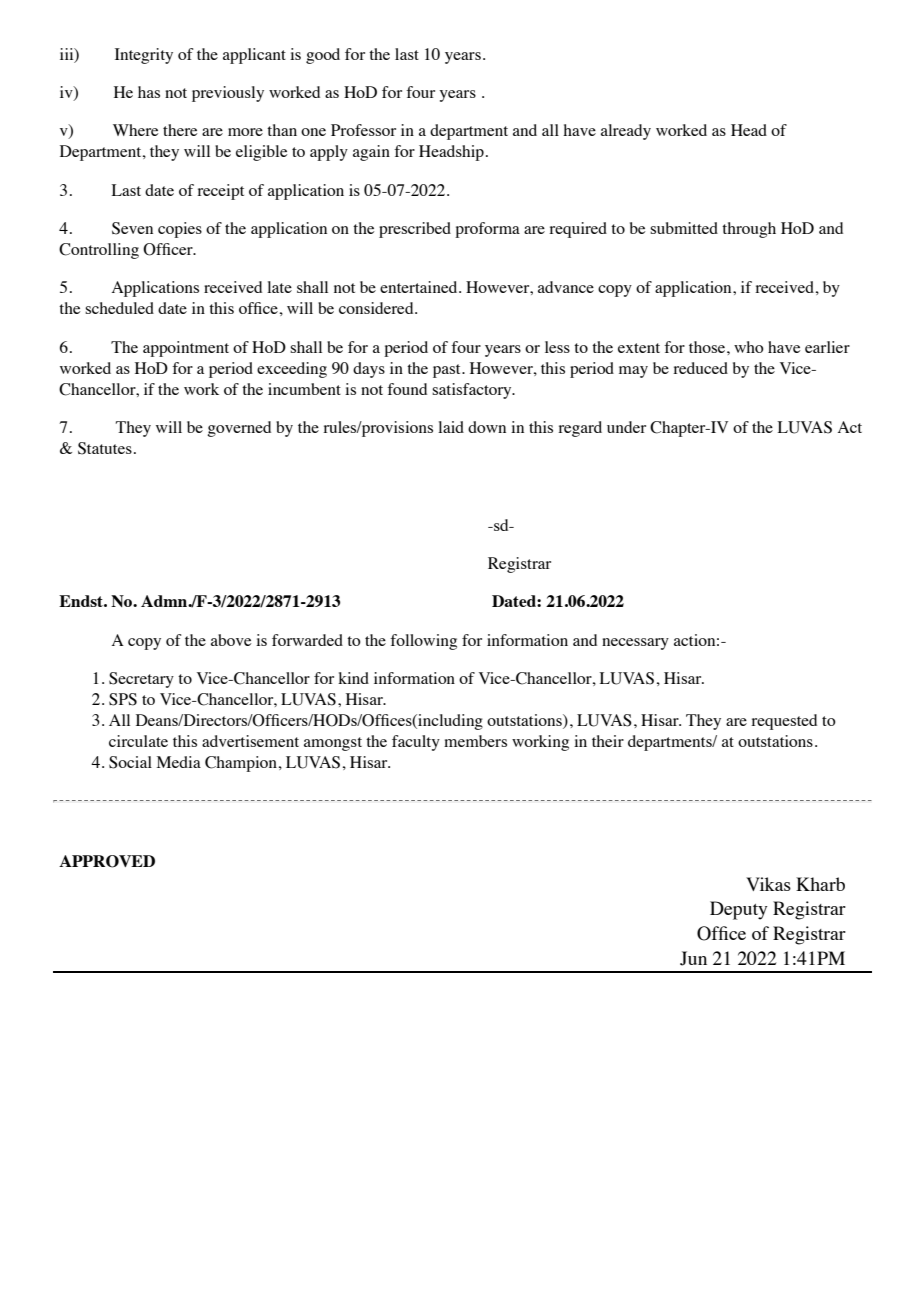  I want to click on has, so click(149, 92).
